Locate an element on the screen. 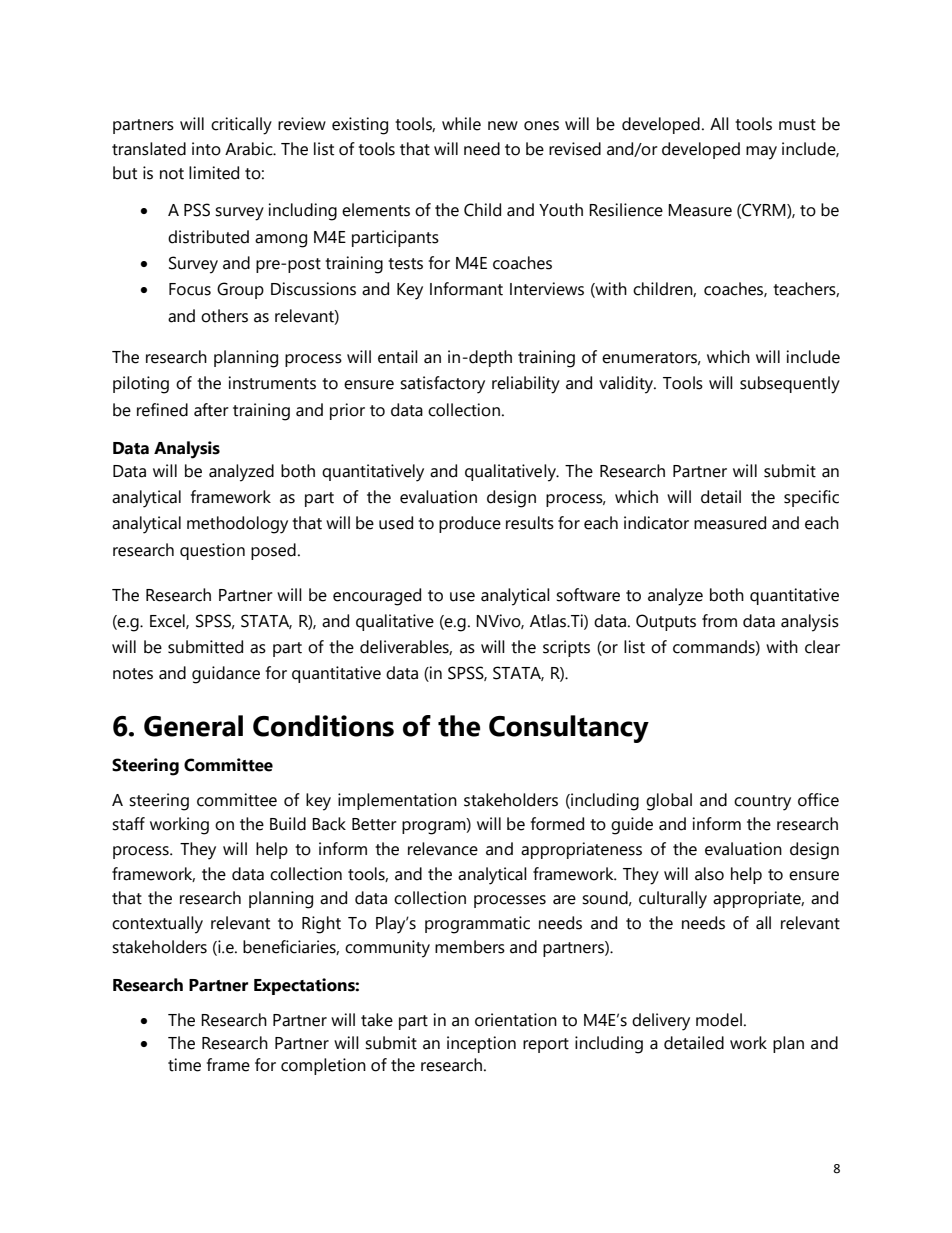 Image resolution: width=952 pixels, height=1233 pixels. must is located at coordinates (797, 125).
